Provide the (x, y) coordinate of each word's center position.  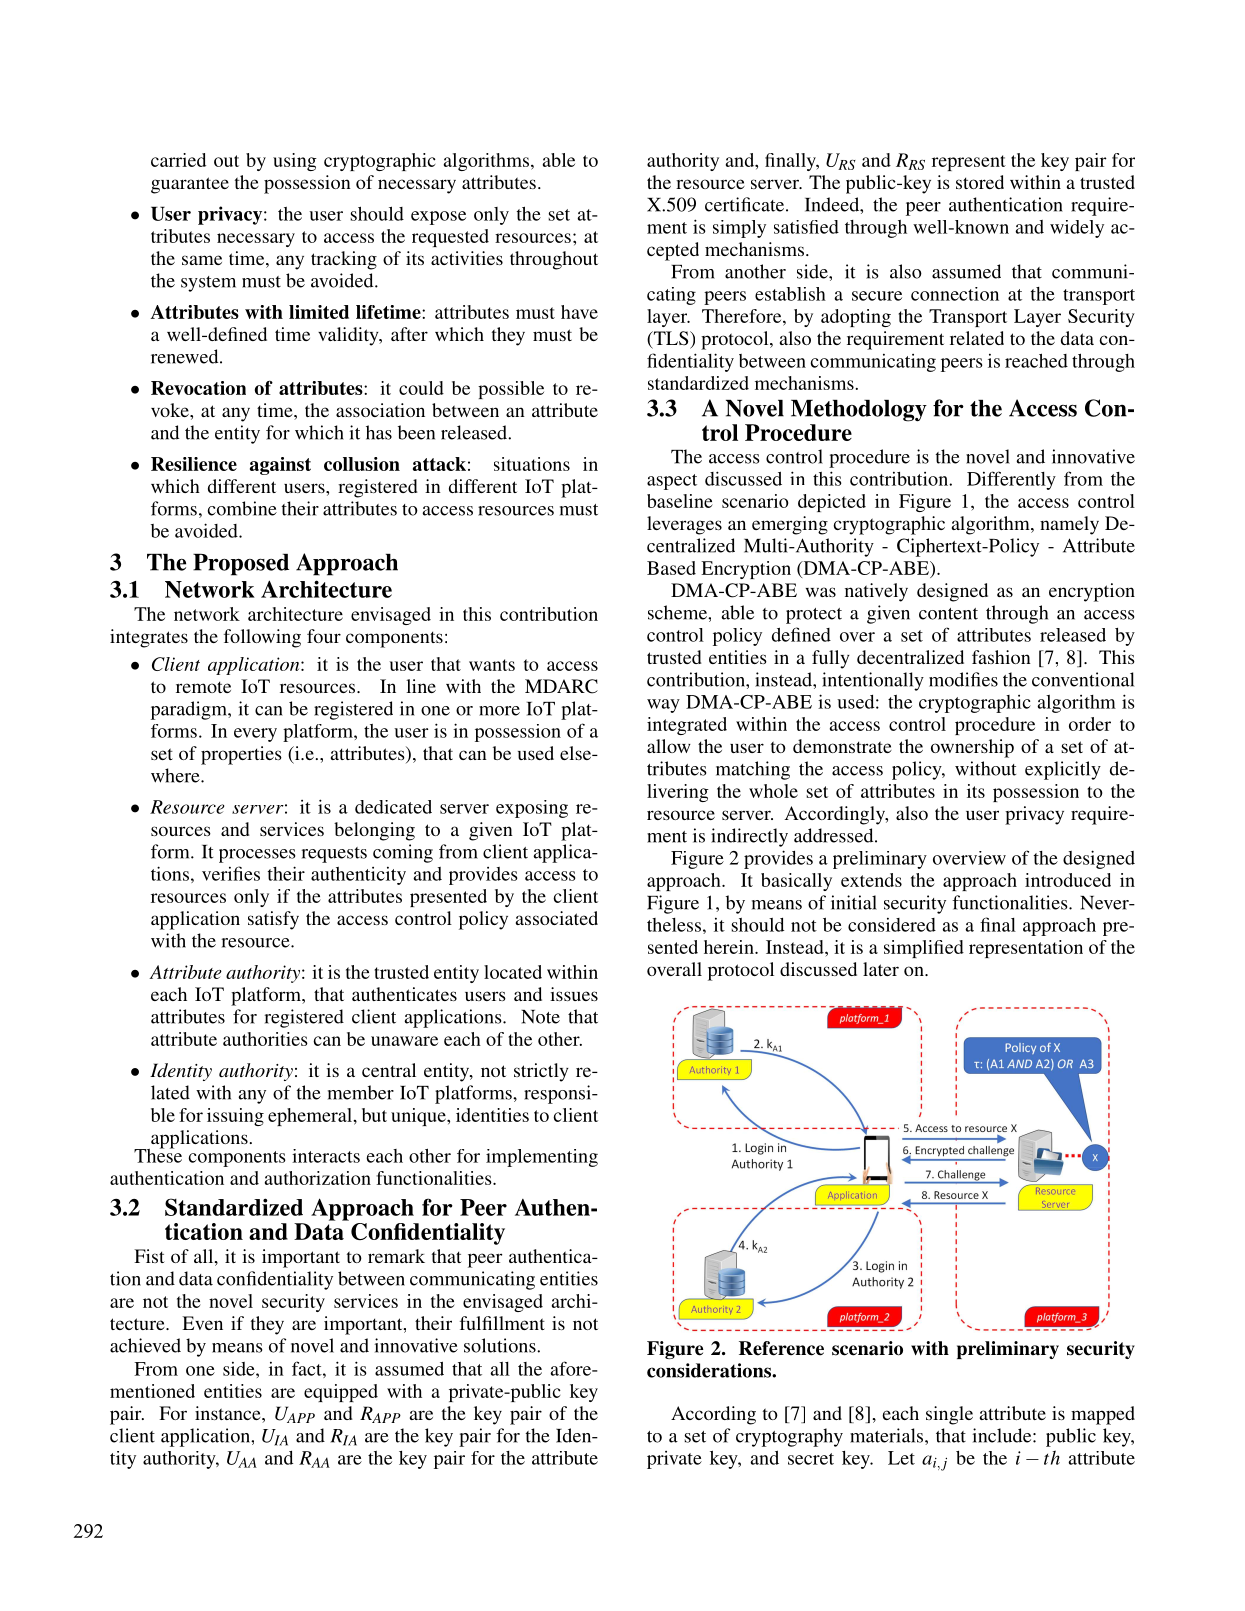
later (881, 969)
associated (557, 918)
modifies (963, 679)
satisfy (273, 920)
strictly (541, 1072)
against (280, 466)
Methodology (859, 411)
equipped (341, 1393)
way (663, 706)
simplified (924, 949)
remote (203, 687)
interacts (326, 1156)
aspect (672, 482)
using (295, 162)
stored (980, 182)
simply (739, 229)
